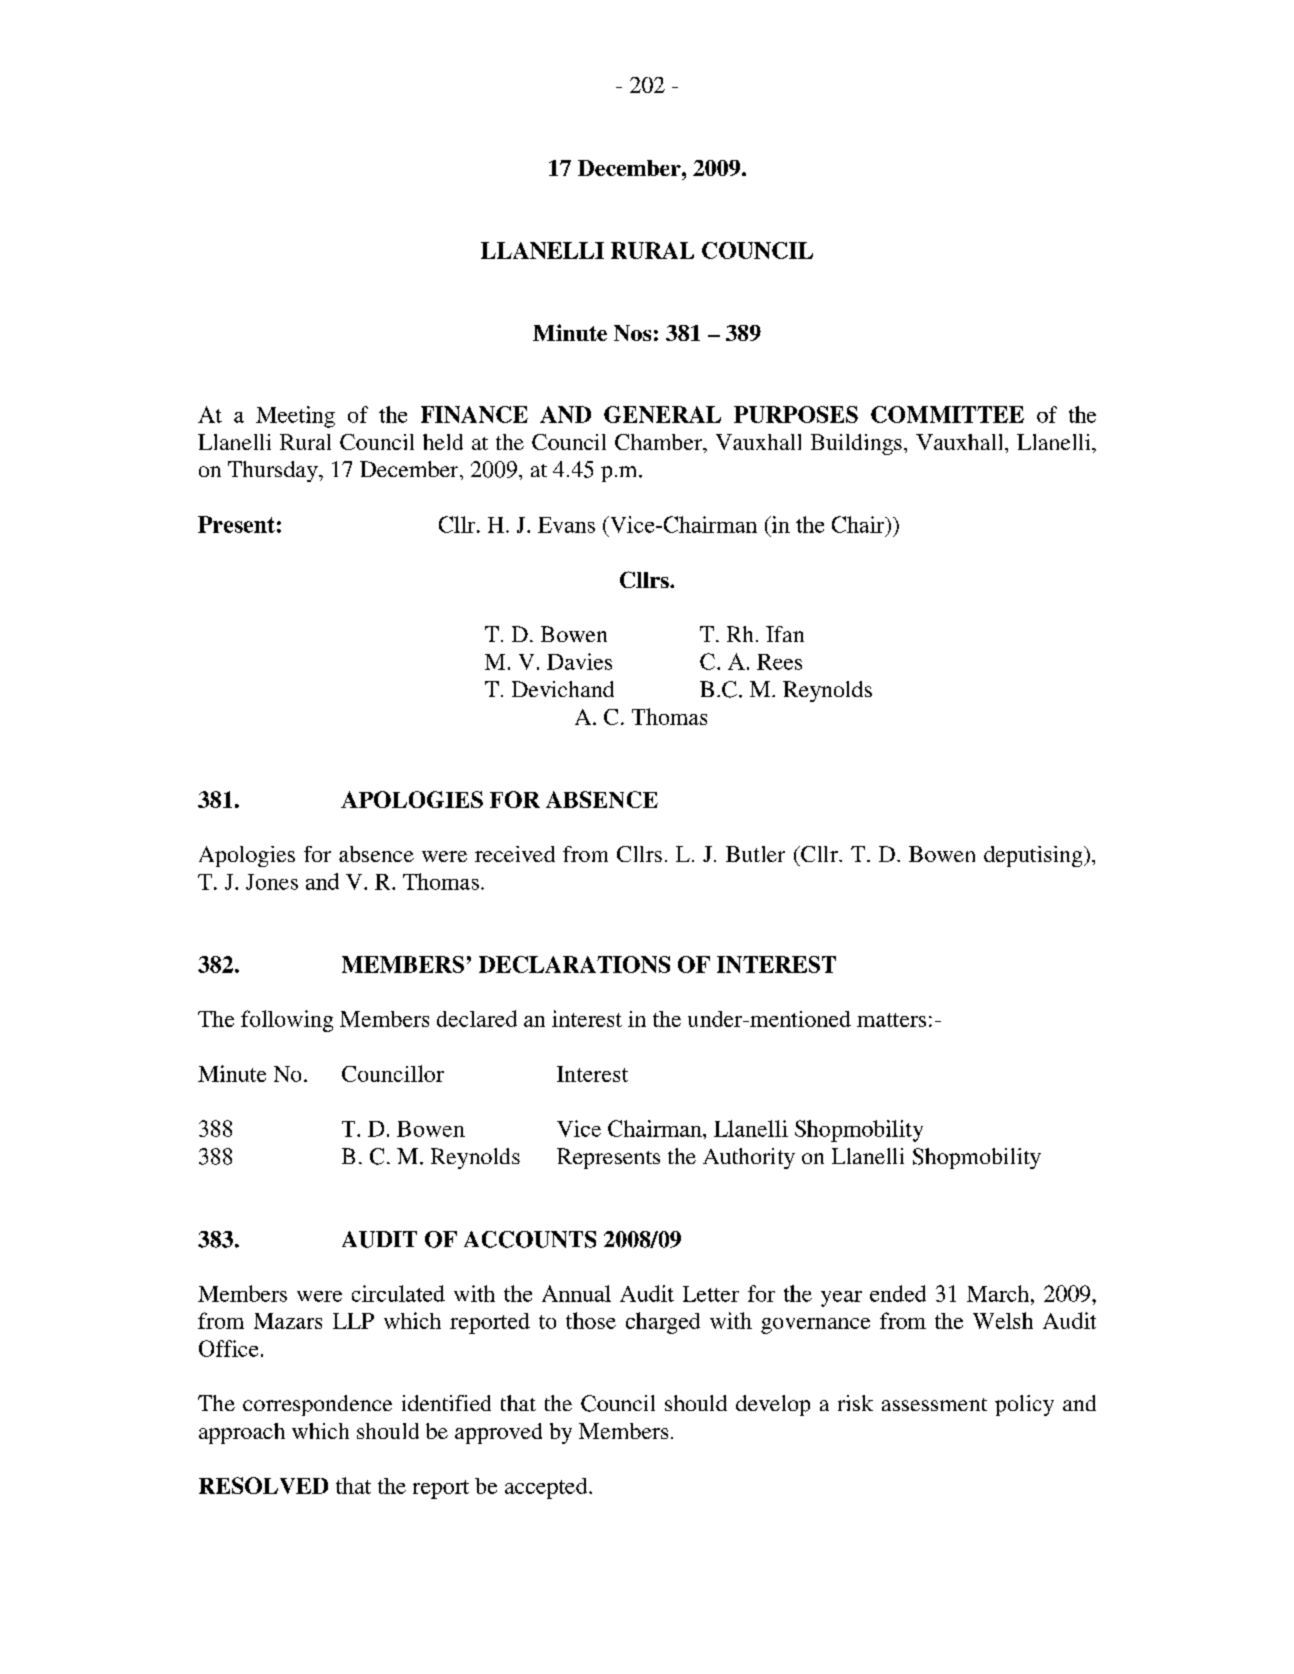  What do you see at coordinates (779, 662) in the screenshot?
I see `Rees` at bounding box center [779, 662].
